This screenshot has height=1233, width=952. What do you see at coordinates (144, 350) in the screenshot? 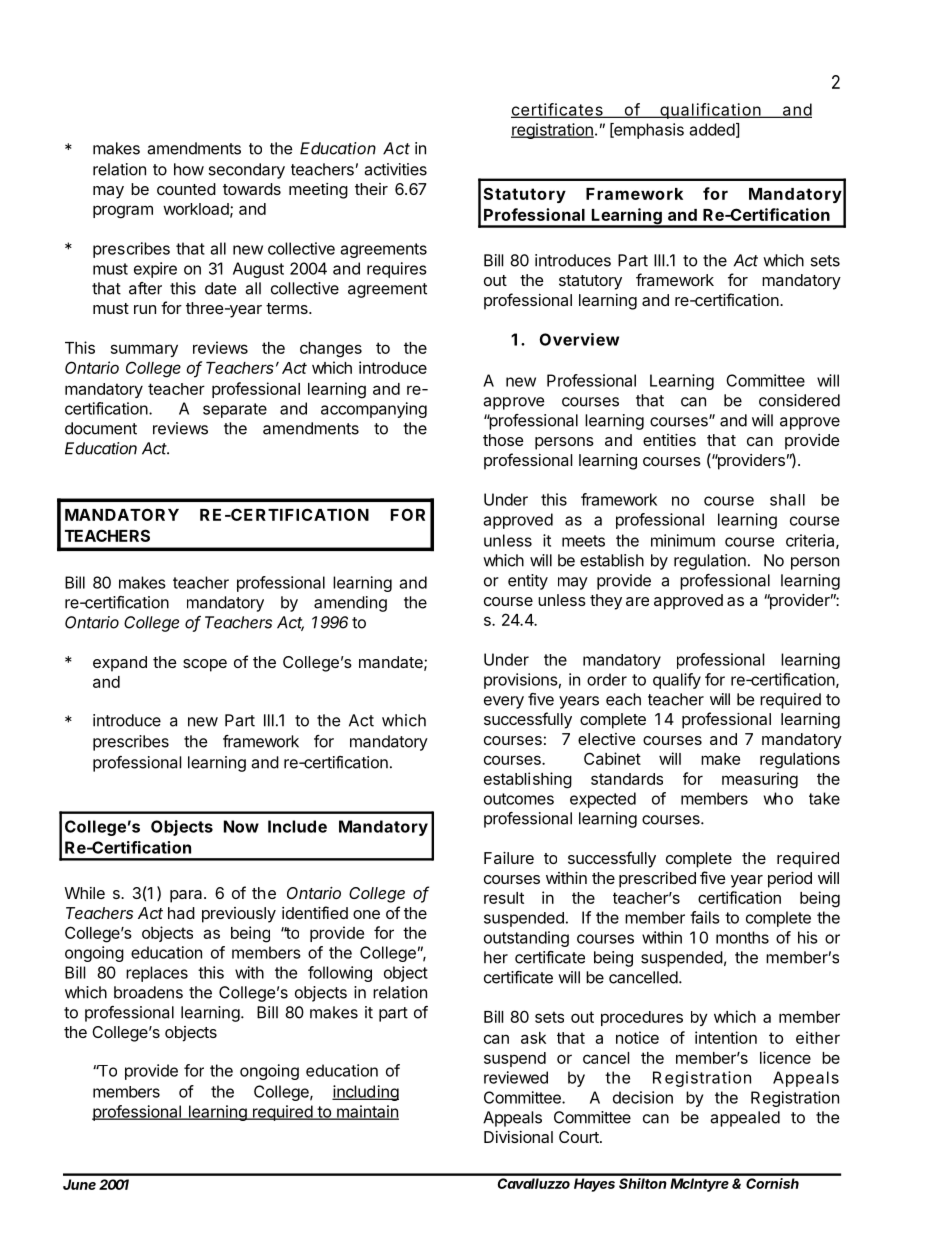
I see `summary` at bounding box center [144, 350].
